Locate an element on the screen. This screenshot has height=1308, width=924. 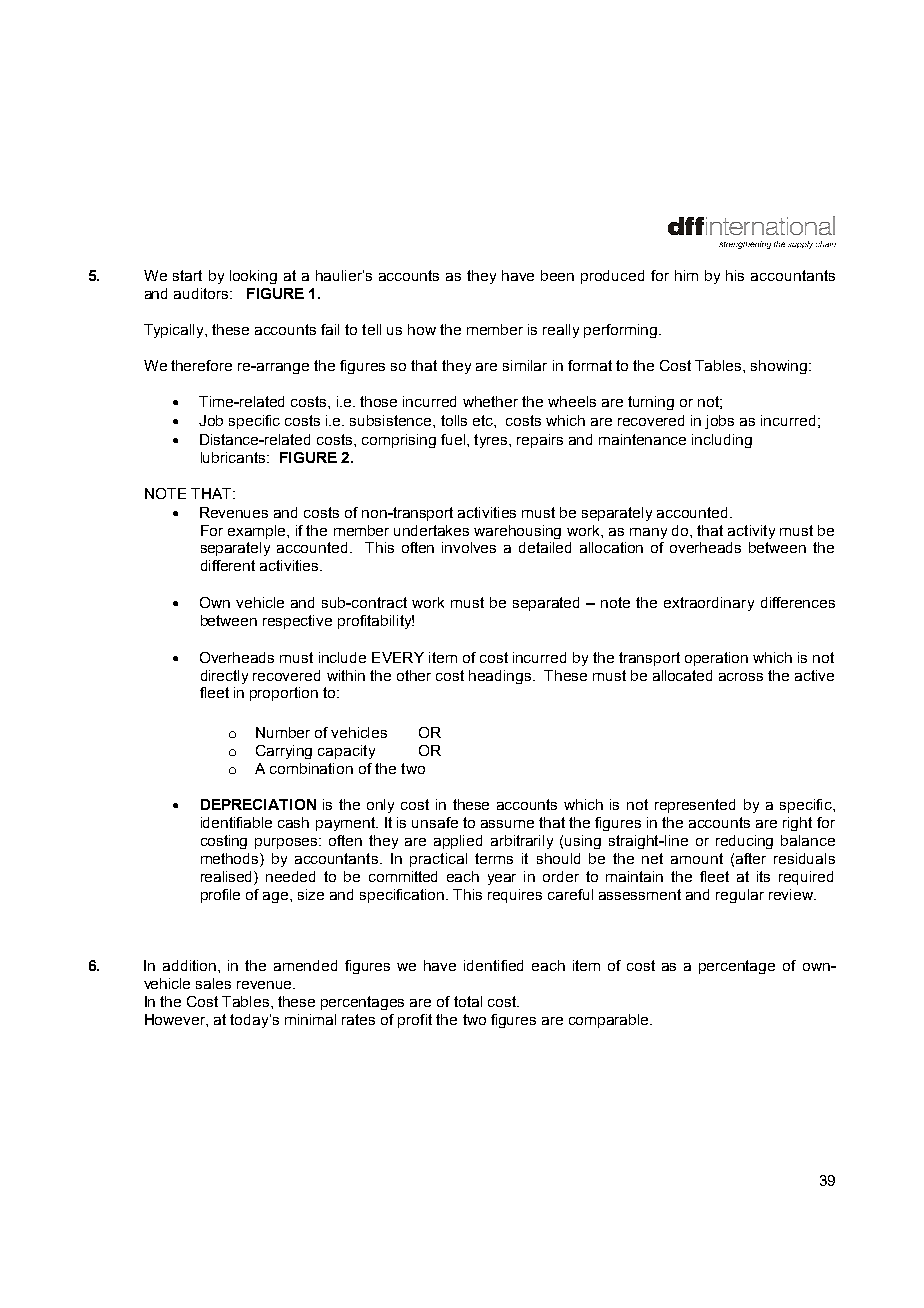
him is located at coordinates (686, 275).
